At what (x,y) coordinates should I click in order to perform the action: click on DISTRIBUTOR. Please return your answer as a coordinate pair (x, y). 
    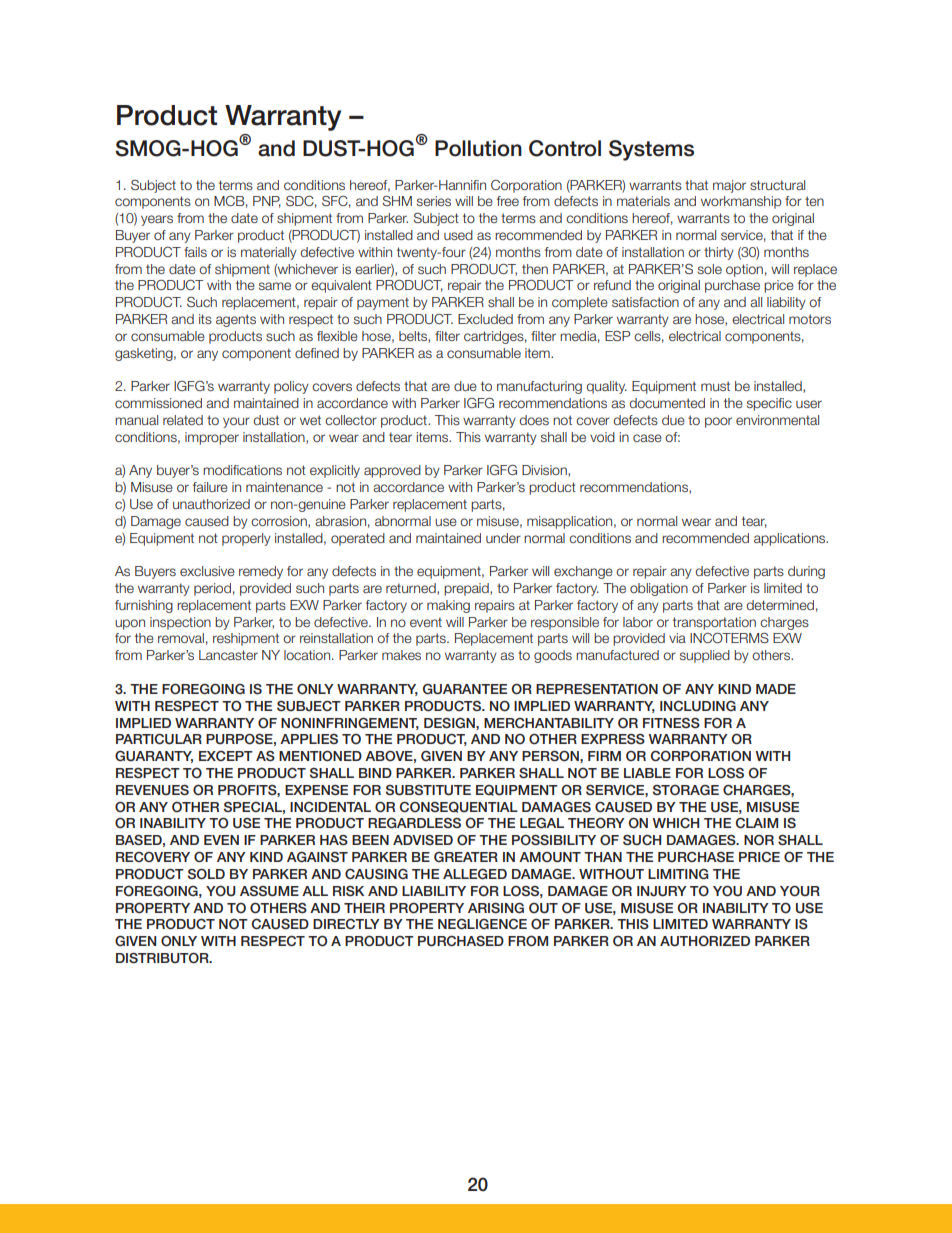
    Looking at the image, I should click on (163, 958).
